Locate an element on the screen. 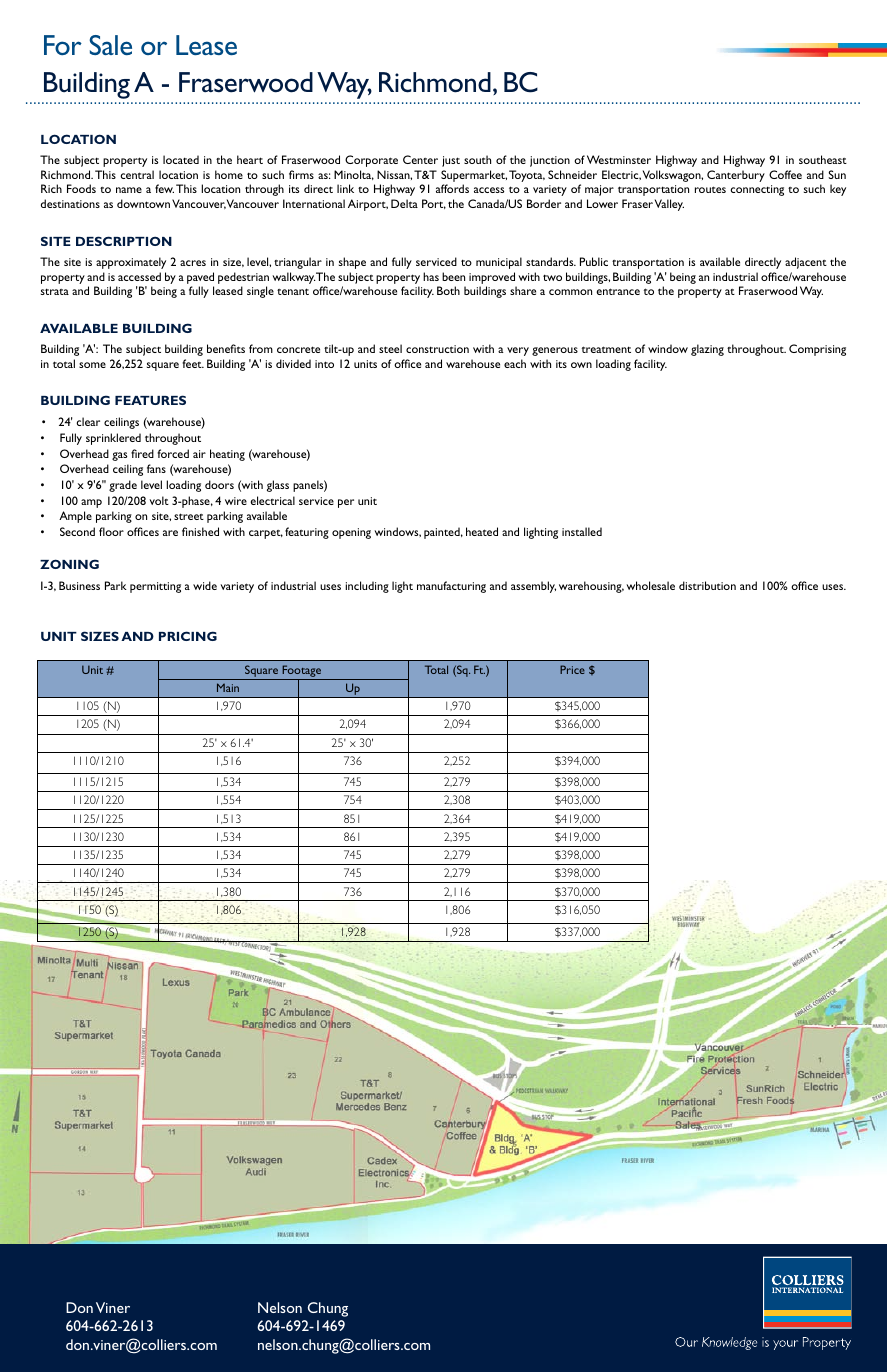 The image size is (887, 1372). Canterbury is located at coordinates (736, 176).
